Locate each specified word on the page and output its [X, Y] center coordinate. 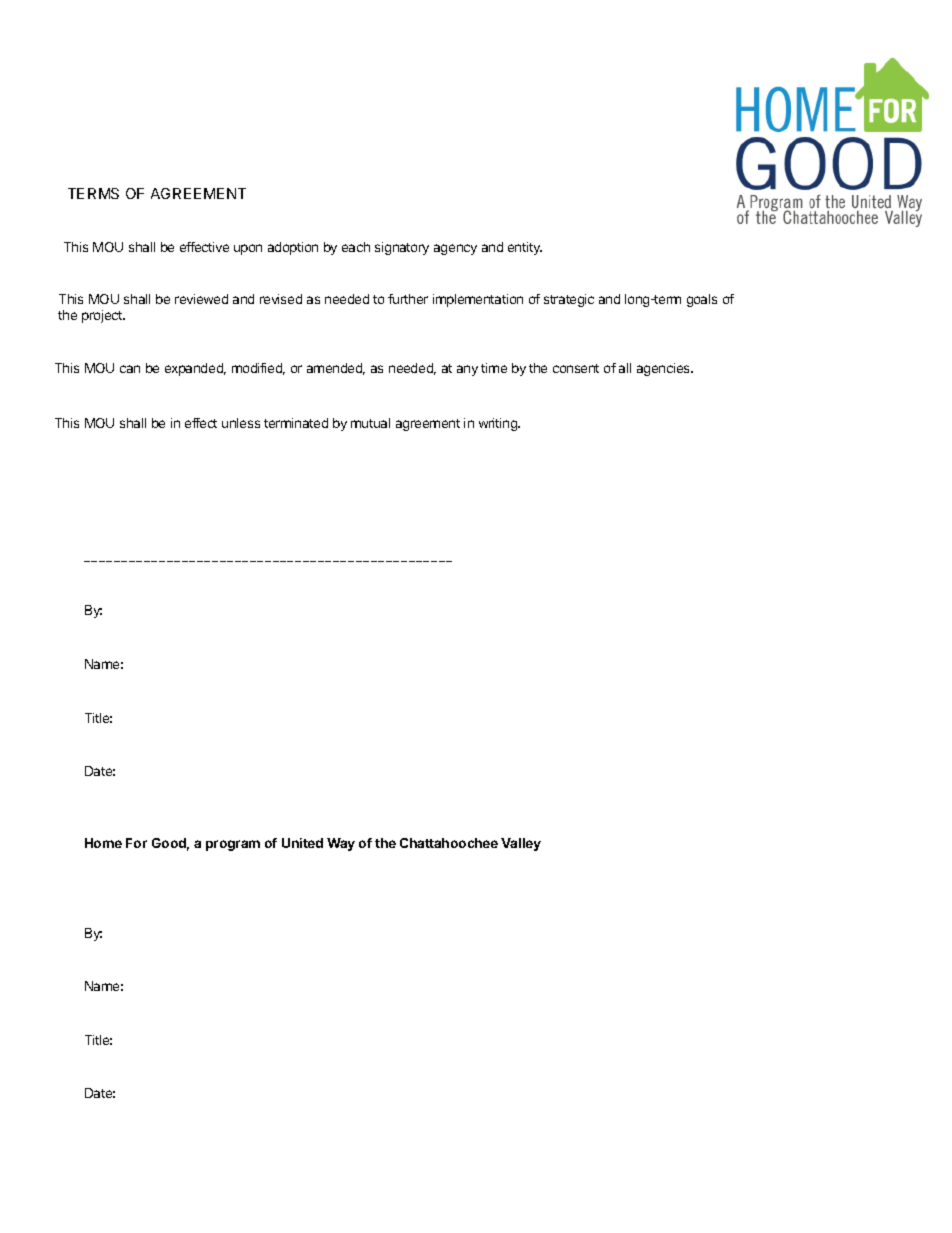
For [136, 843]
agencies [665, 369]
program [233, 845]
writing [499, 424]
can [130, 369]
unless [241, 423]
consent [576, 368]
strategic [569, 300]
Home [103, 843]
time [494, 368]
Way [341, 844]
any [467, 370]
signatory [402, 248]
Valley [521, 844]
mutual [370, 423]
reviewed [201, 299]
